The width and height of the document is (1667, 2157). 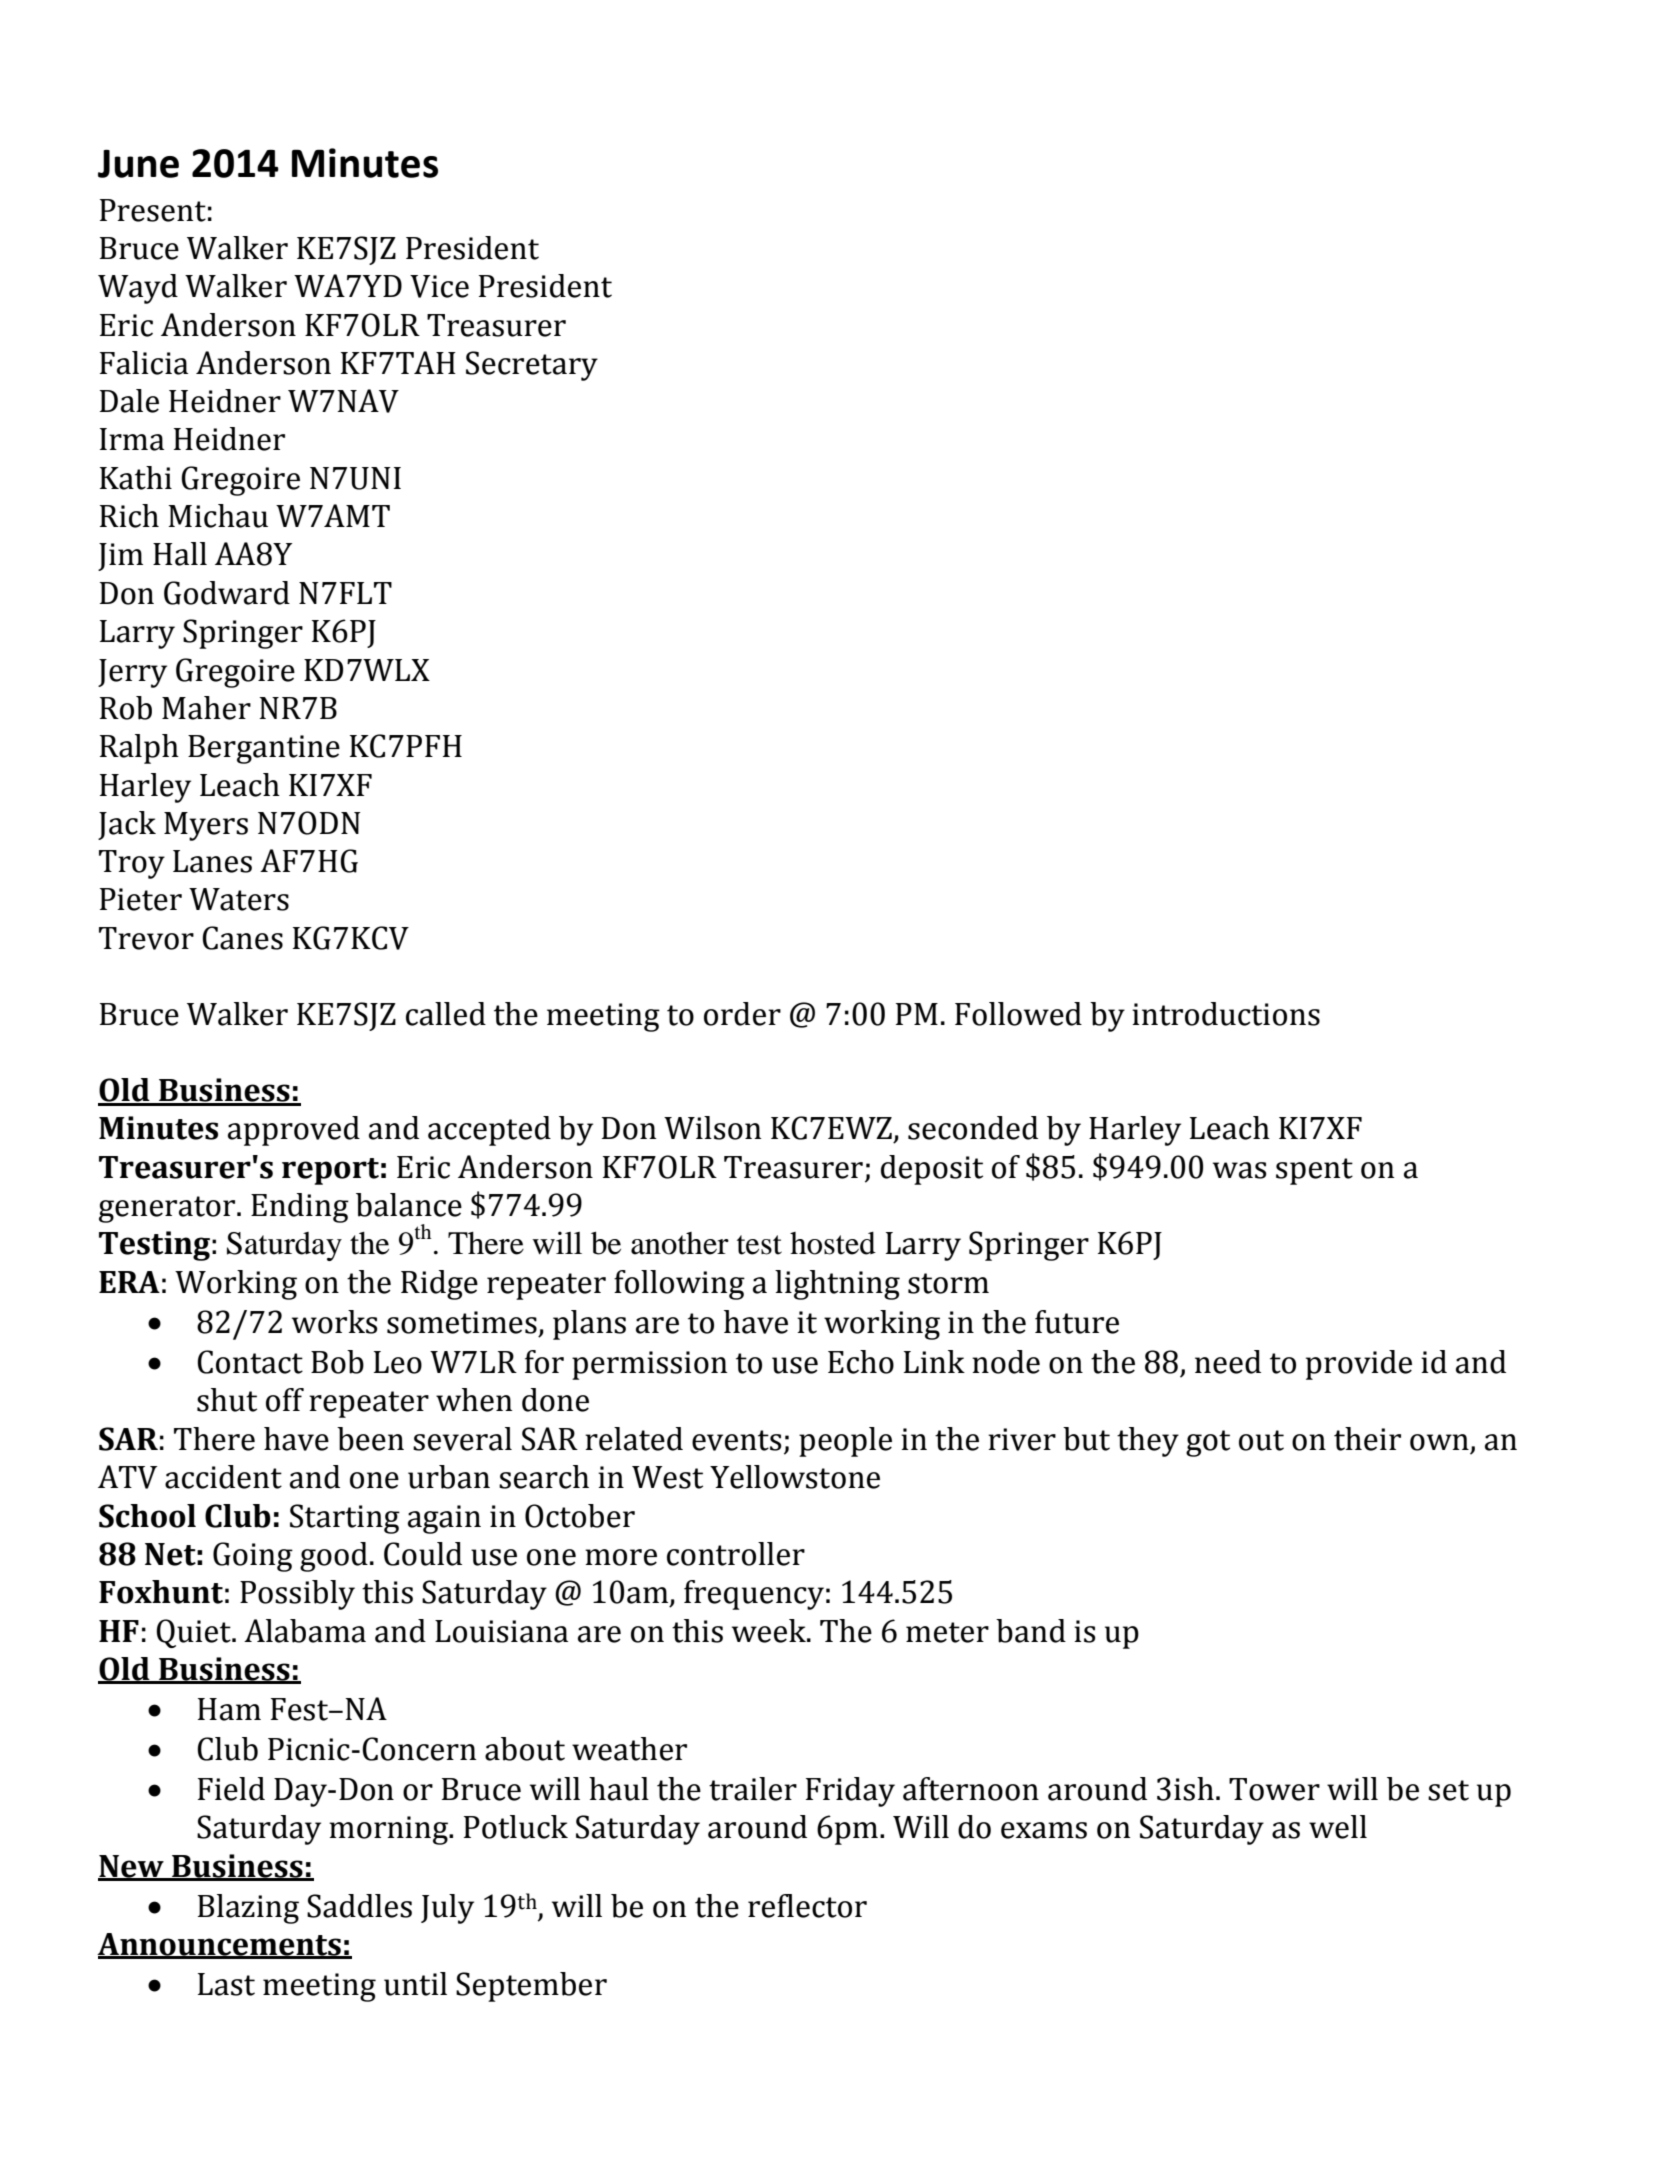 What do you see at coordinates (439, 286) in the document?
I see `Vice` at bounding box center [439, 286].
